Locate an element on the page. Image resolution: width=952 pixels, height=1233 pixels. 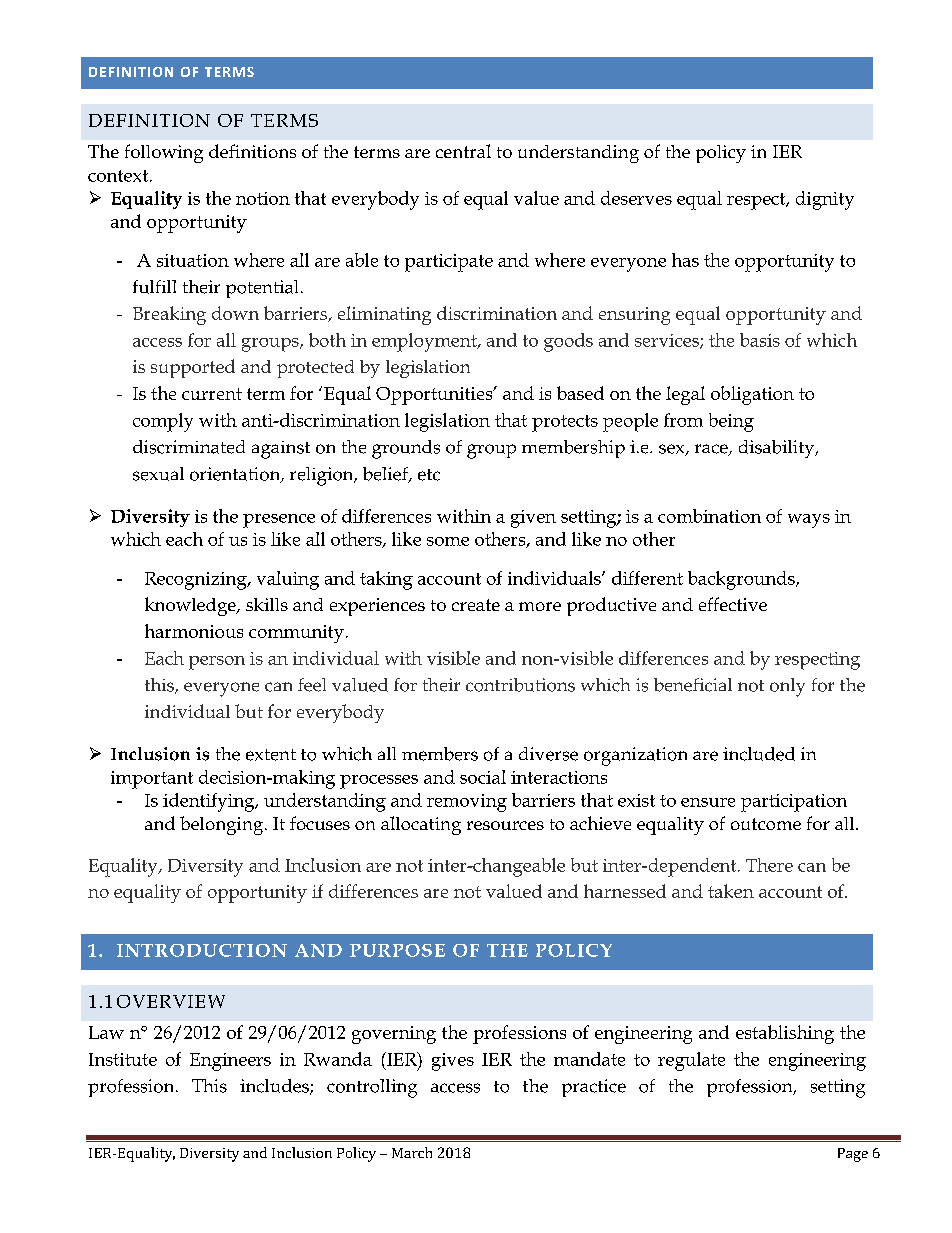
March is located at coordinates (412, 1152).
